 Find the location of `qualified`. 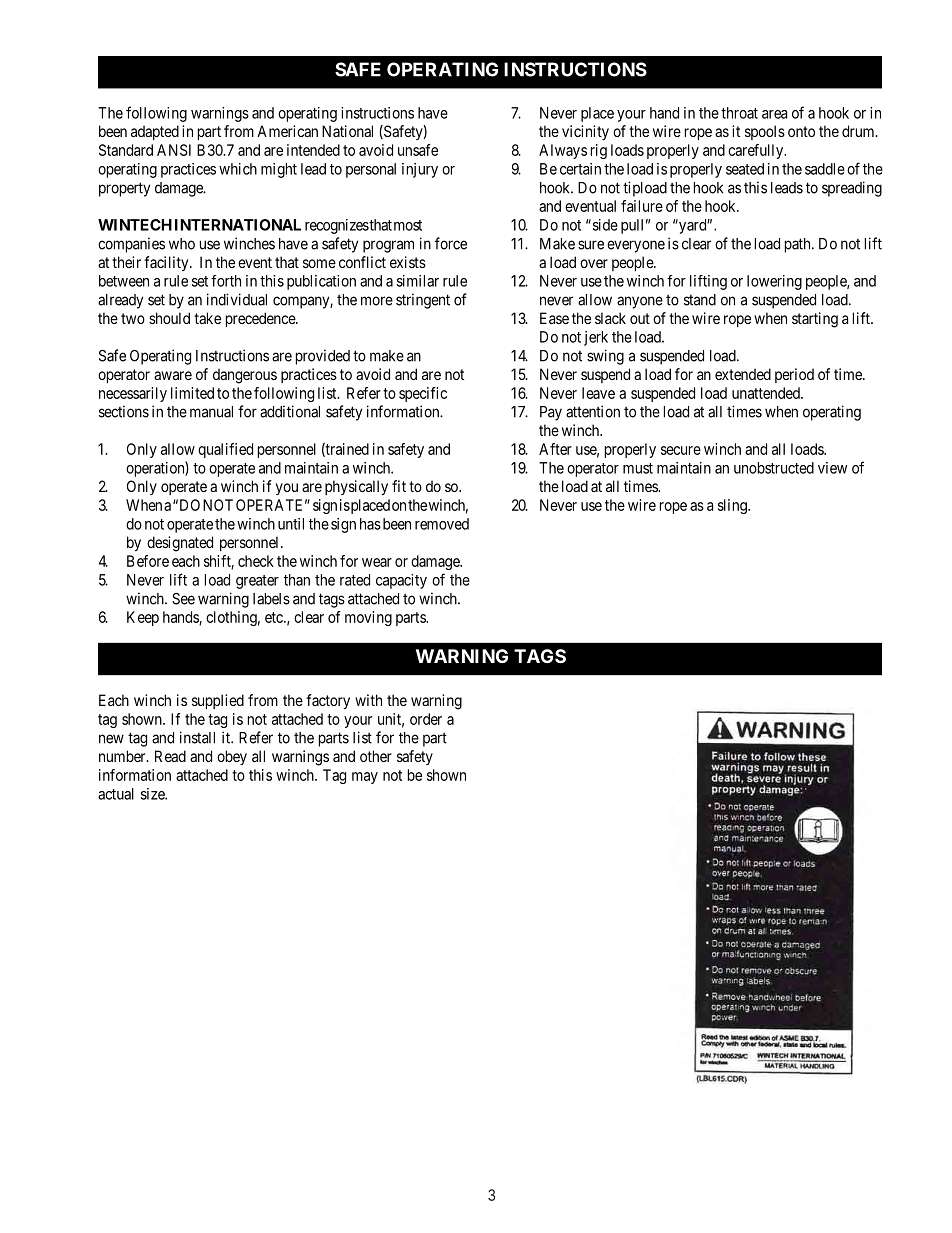

qualified is located at coordinates (225, 450).
